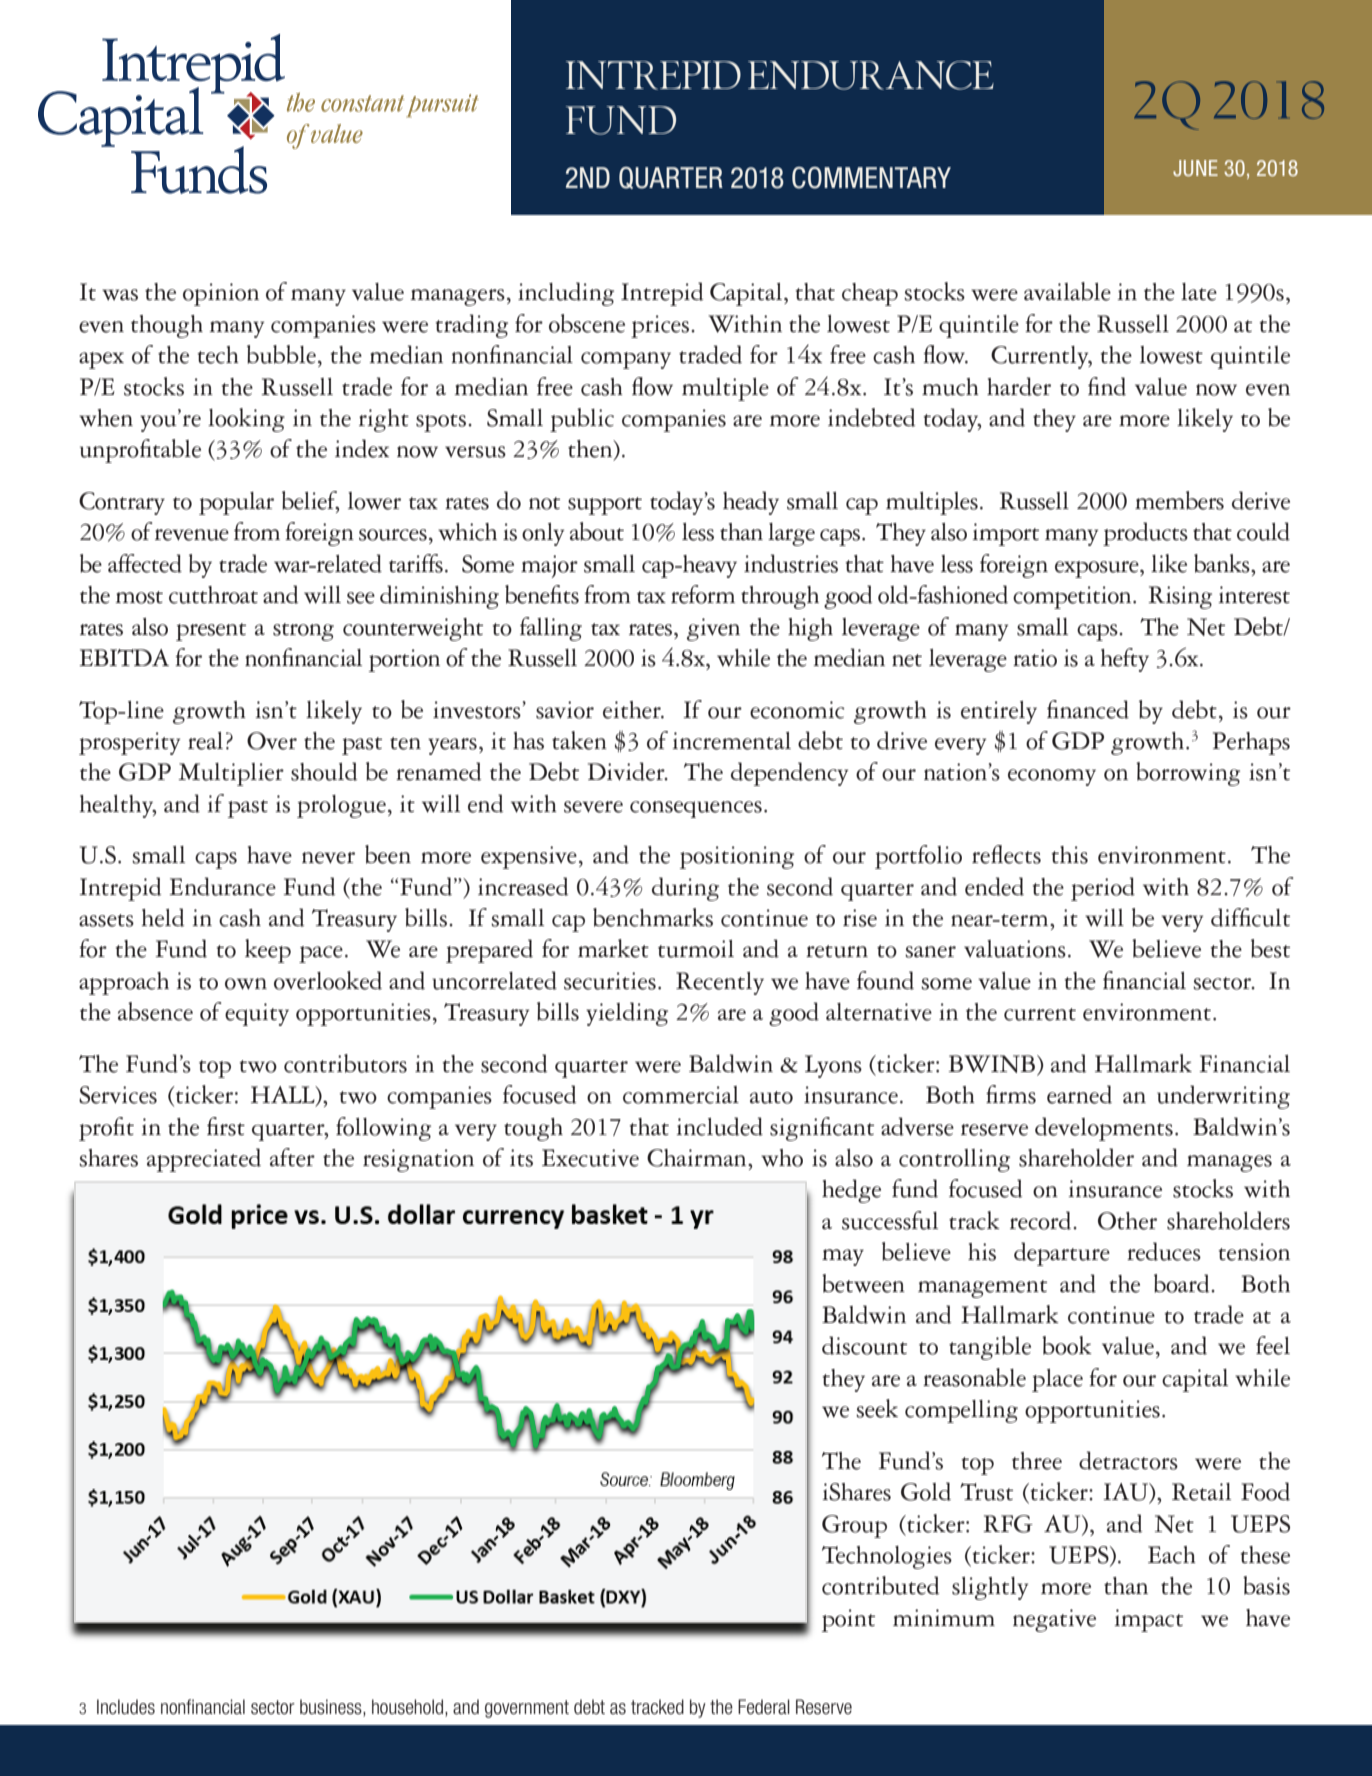 This screenshot has height=1776, width=1372. I want to click on including, so click(566, 294).
